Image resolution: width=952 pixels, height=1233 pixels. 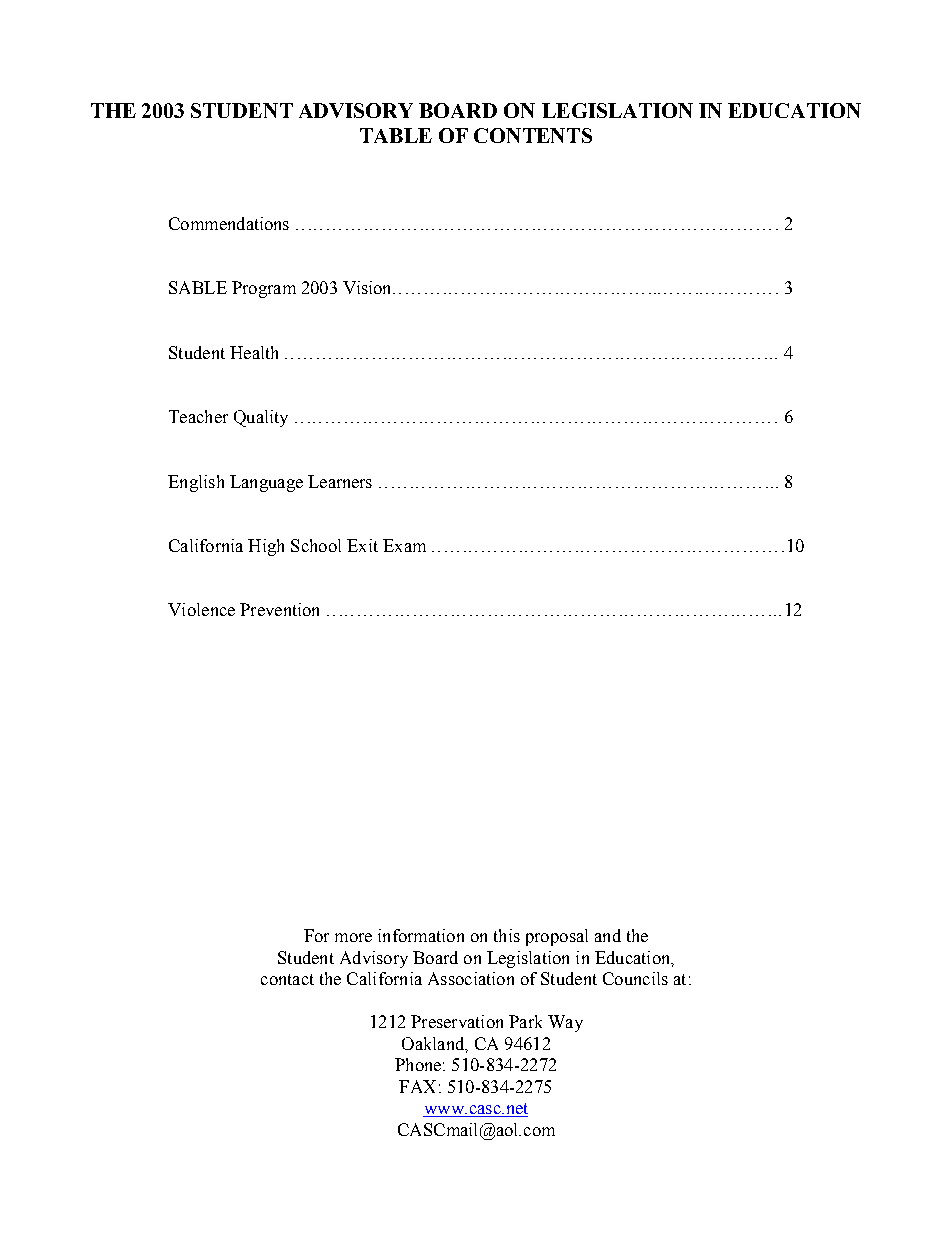 What do you see at coordinates (316, 545) in the page?
I see `School` at bounding box center [316, 545].
